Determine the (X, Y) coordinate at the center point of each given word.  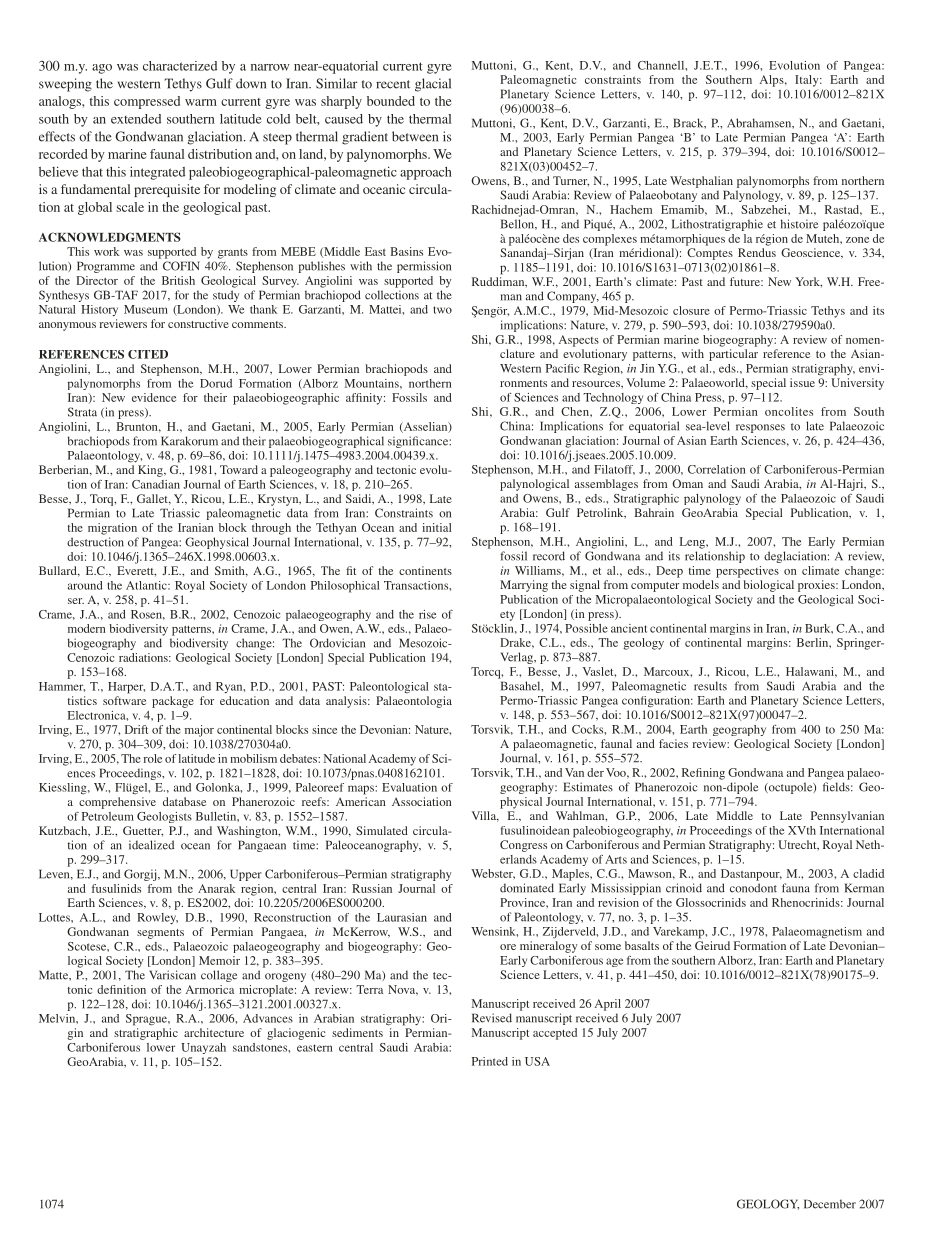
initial (437, 527)
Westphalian (701, 182)
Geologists (164, 817)
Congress (523, 846)
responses (760, 428)
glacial (433, 85)
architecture (214, 1032)
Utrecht (798, 845)
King (151, 471)
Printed (490, 1061)
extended (136, 119)
